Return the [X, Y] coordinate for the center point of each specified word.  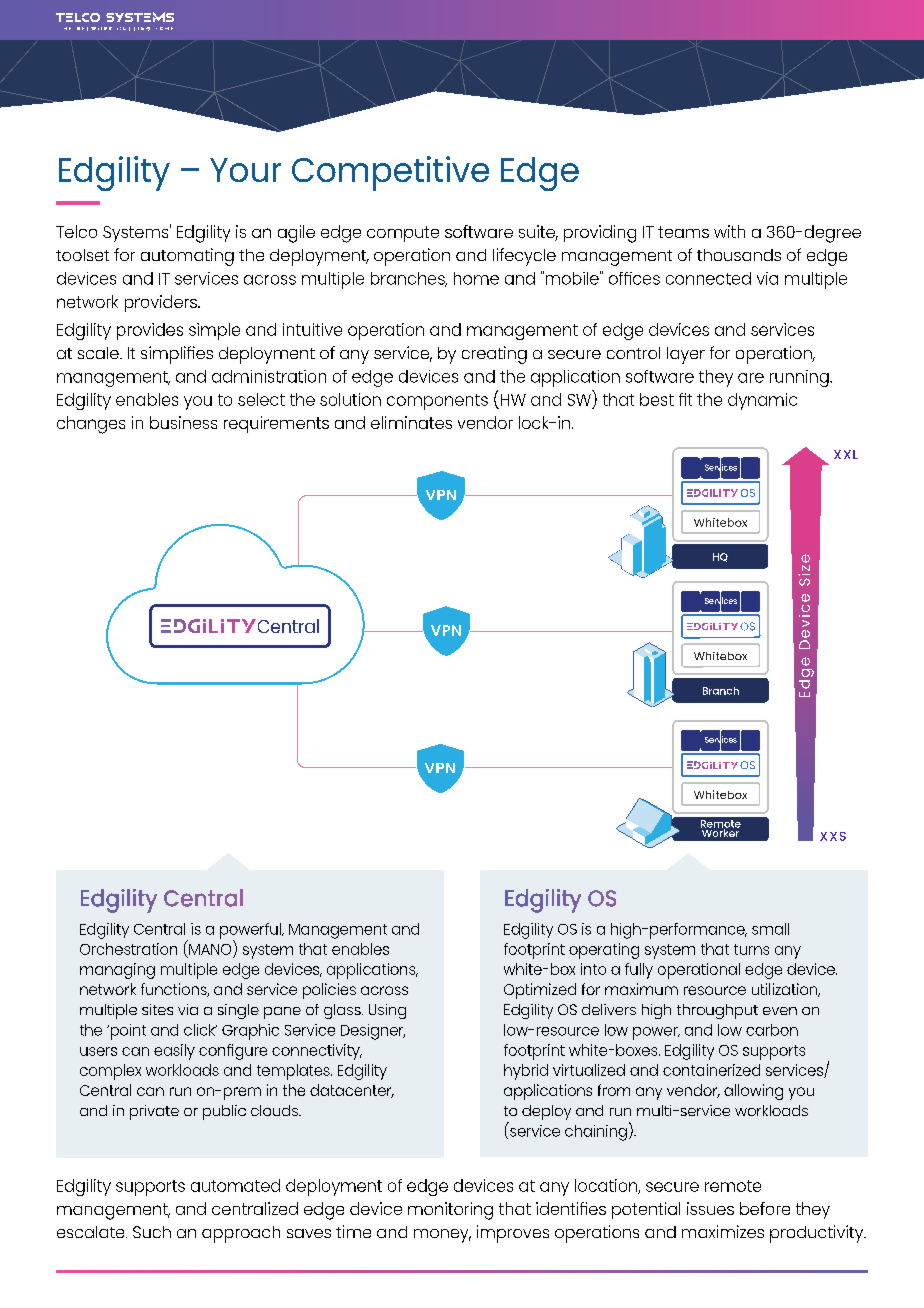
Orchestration [128, 949]
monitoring [450, 1211]
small [770, 929]
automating [187, 257]
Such [152, 1232]
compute [403, 234]
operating [604, 951]
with [729, 231]
